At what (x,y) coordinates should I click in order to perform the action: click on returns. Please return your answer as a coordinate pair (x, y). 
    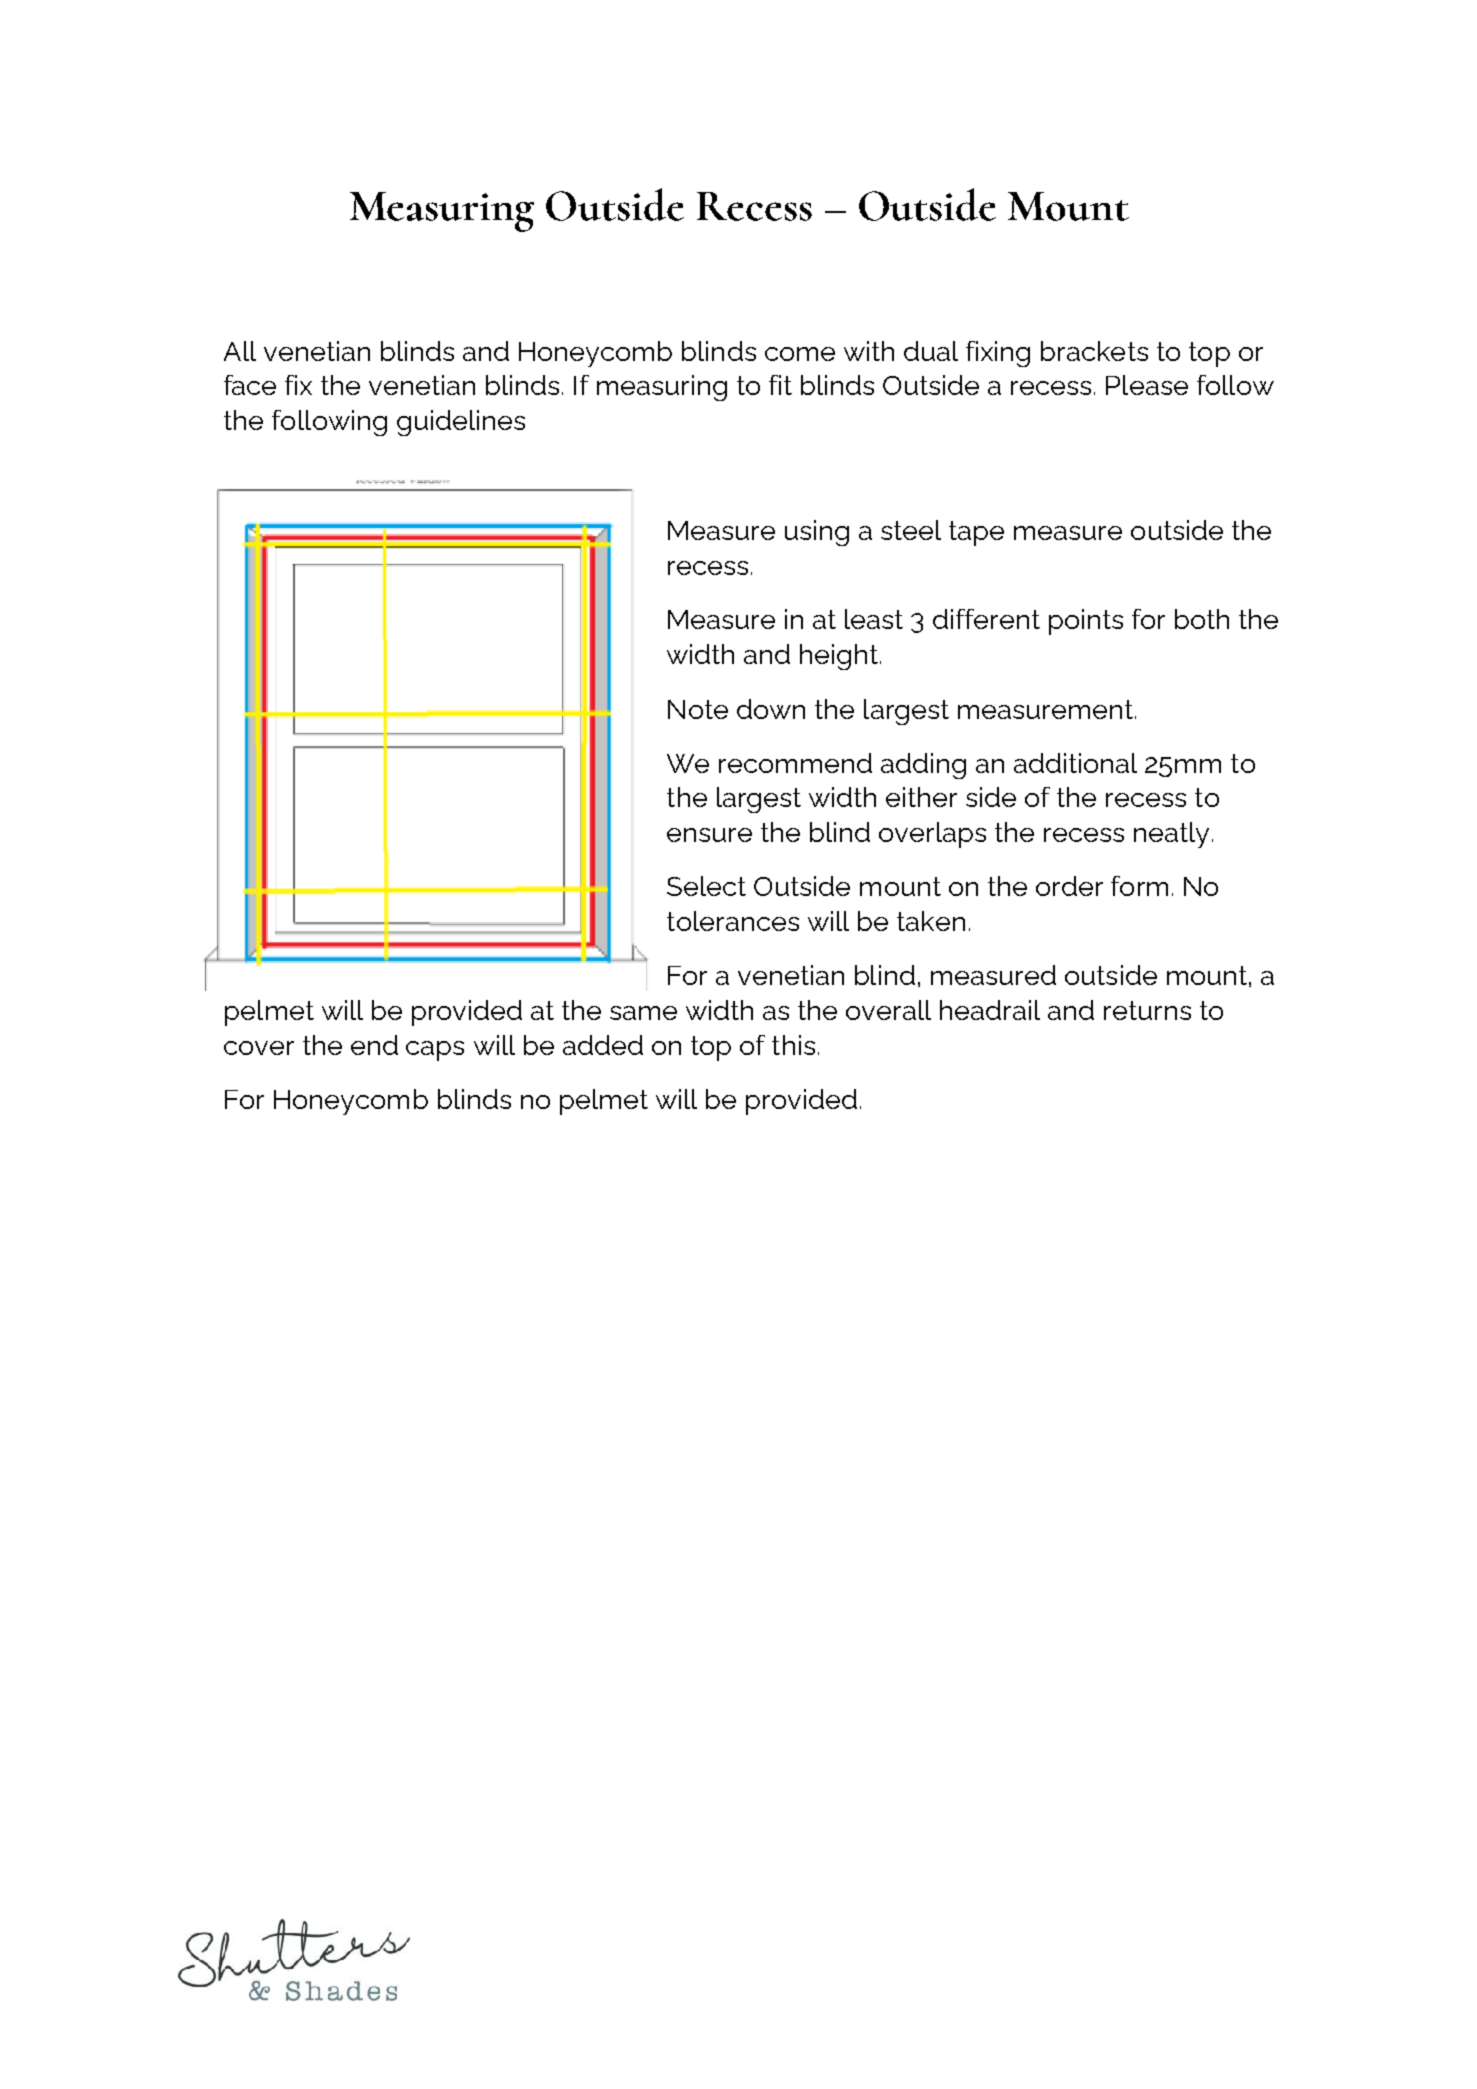
    Looking at the image, I should click on (1147, 1010).
